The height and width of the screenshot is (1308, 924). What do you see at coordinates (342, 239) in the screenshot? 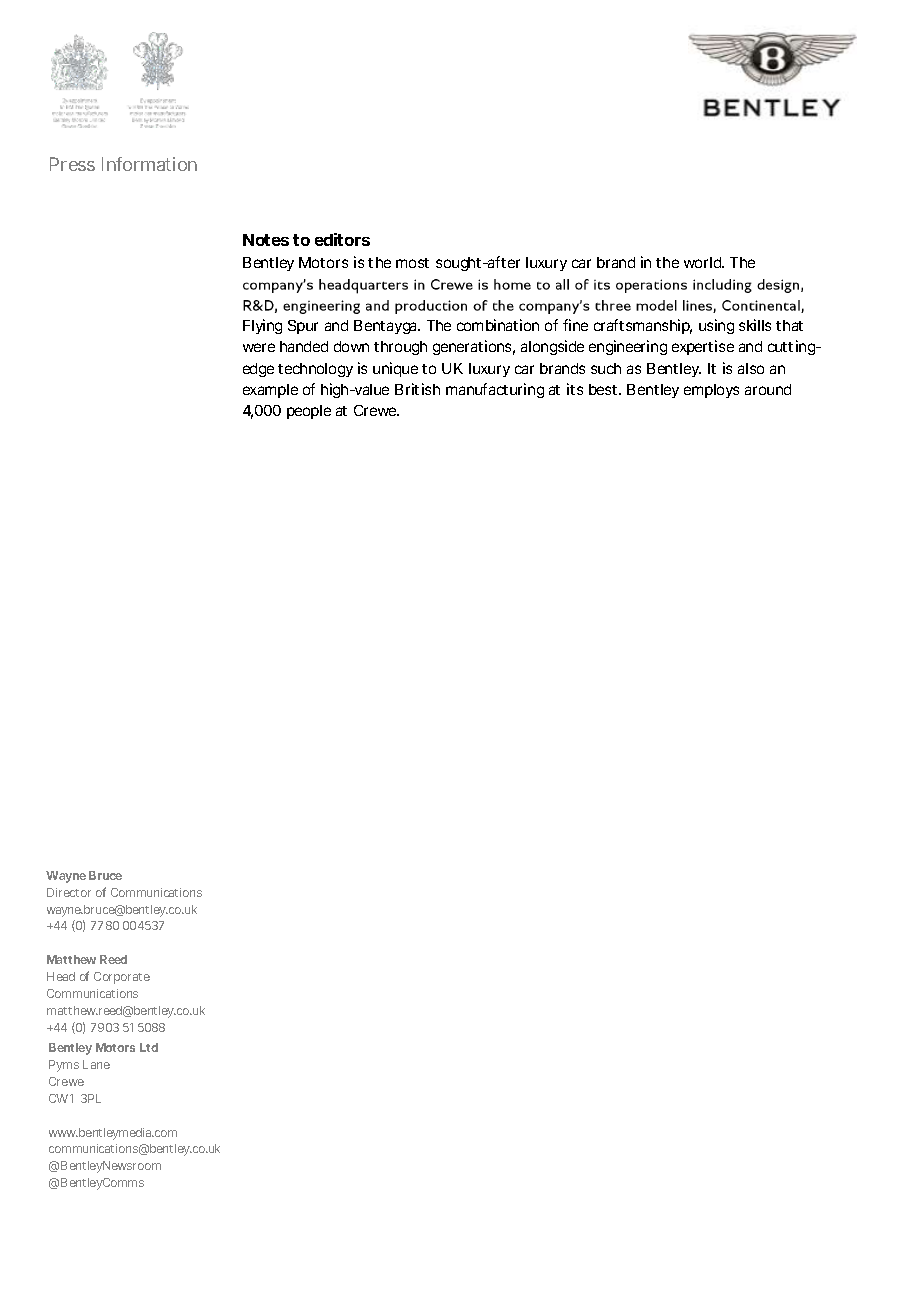
I see `editors` at bounding box center [342, 239].
